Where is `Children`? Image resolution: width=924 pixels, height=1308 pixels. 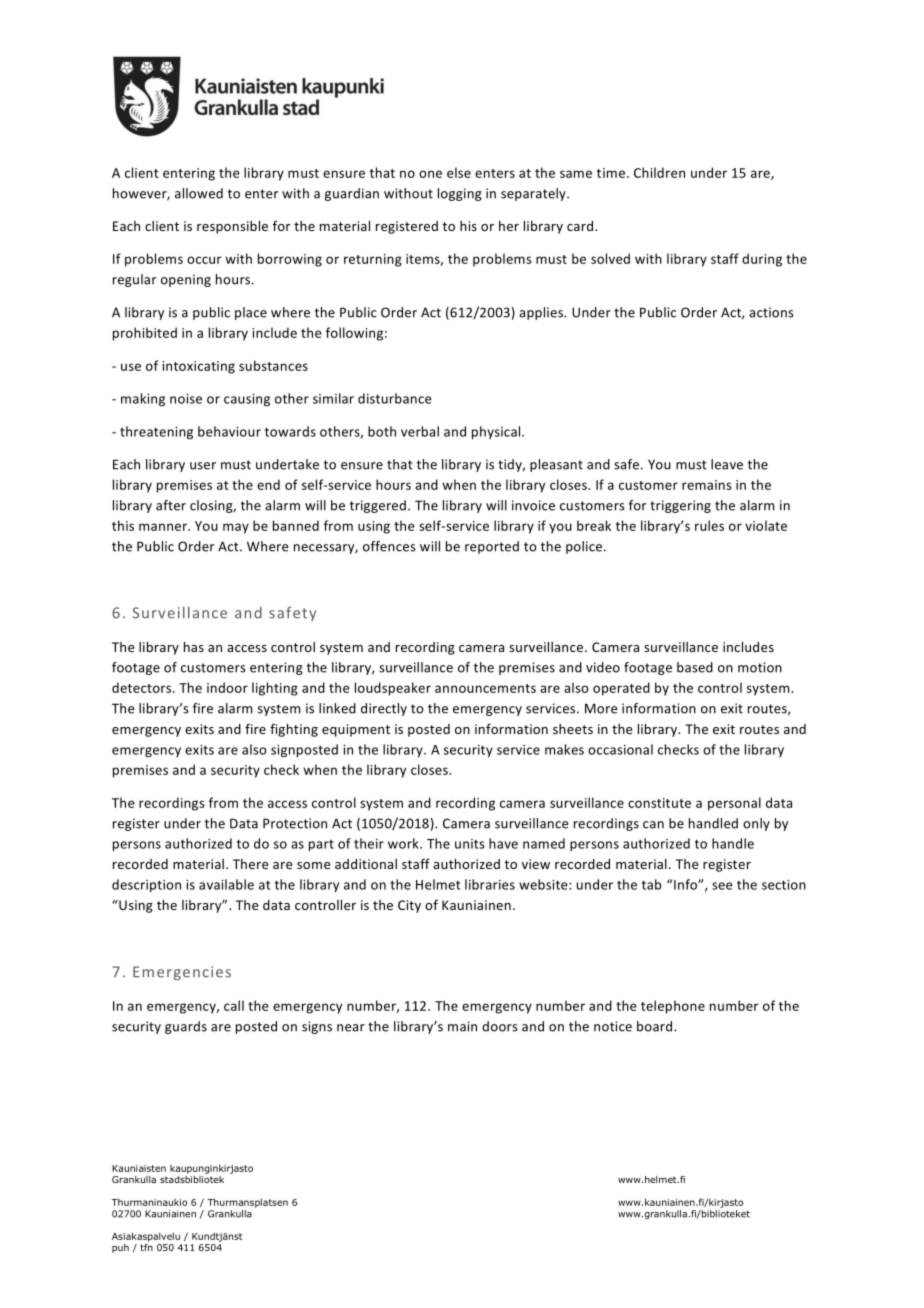
Children is located at coordinates (659, 172).
